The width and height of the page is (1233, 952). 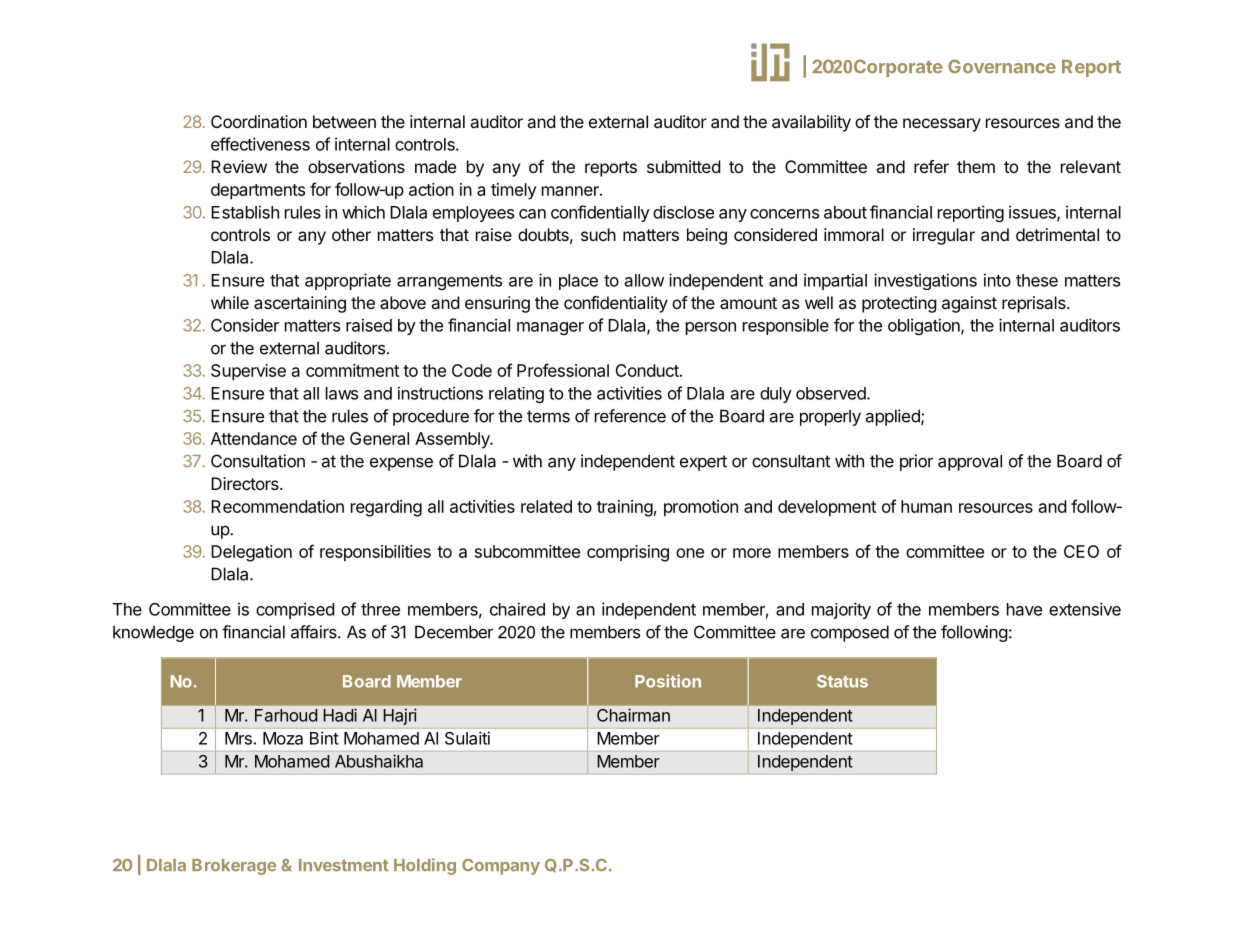 I want to click on Coordination, so click(x=259, y=121).
